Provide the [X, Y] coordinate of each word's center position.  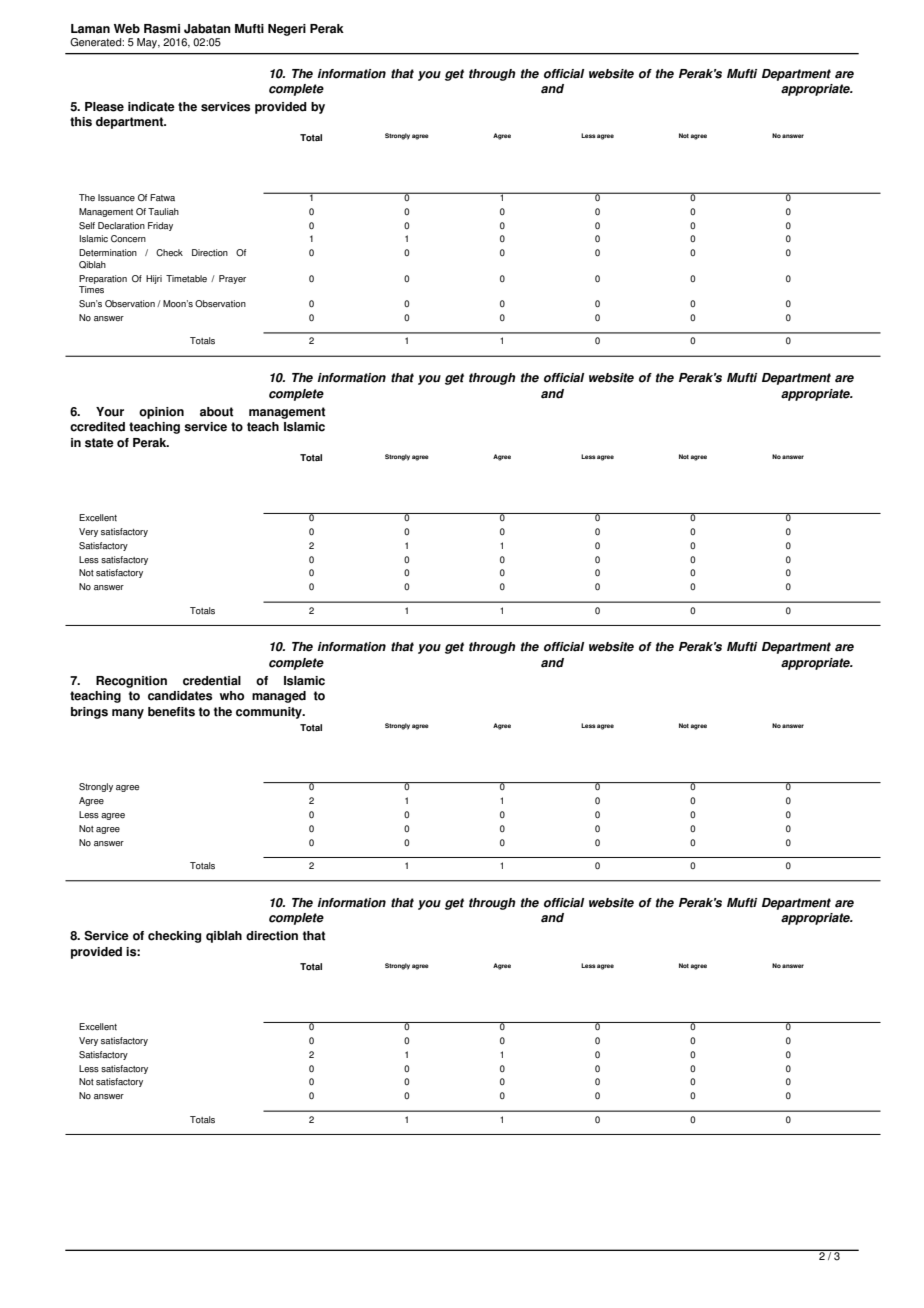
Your [110, 412]
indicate [151, 107]
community [270, 713]
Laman [90, 29]
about [217, 412]
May [148, 43]
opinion [161, 413]
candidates [180, 696]
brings [89, 713]
